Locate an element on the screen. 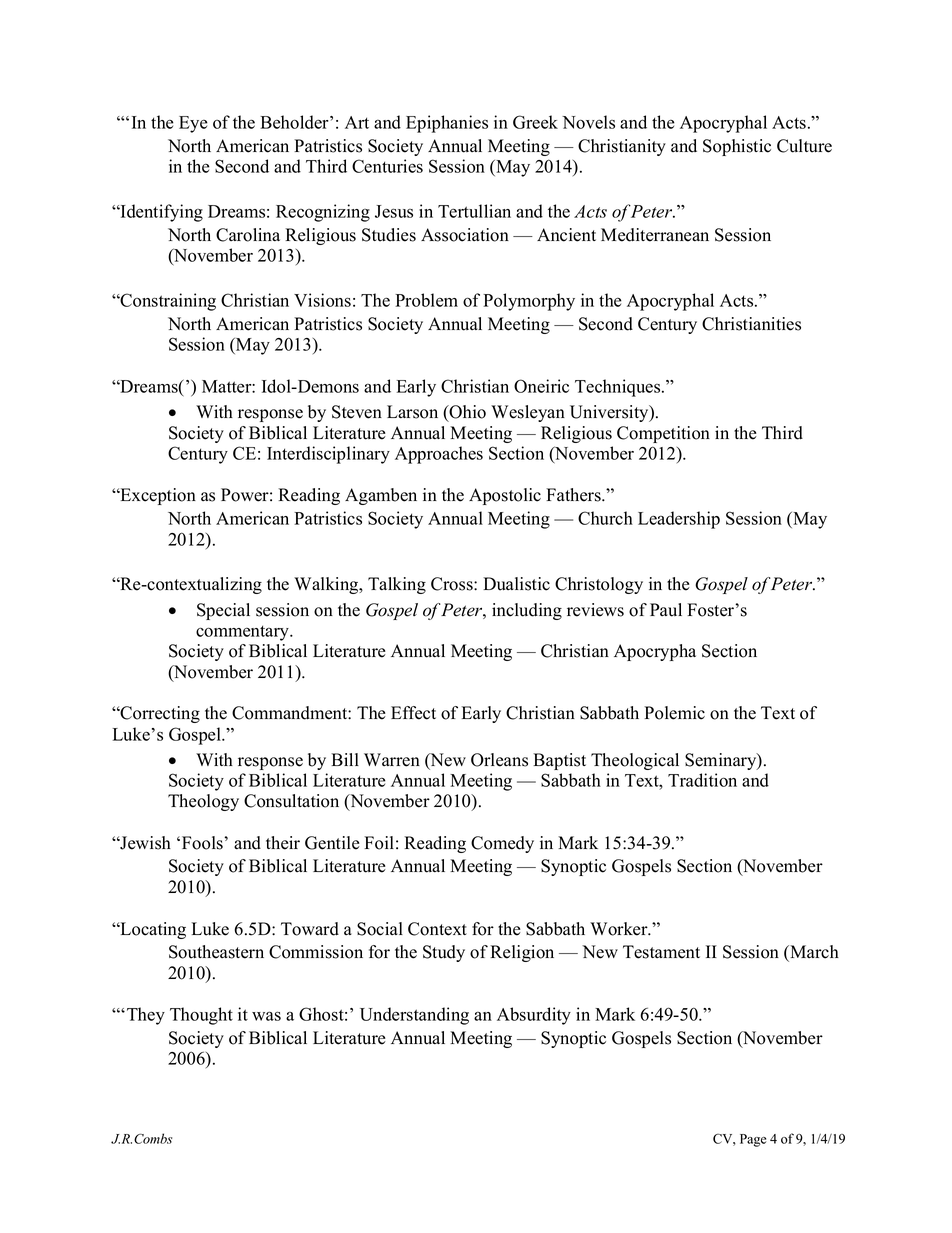 The height and width of the screenshot is (1233, 952). Thought is located at coordinates (201, 1016).
